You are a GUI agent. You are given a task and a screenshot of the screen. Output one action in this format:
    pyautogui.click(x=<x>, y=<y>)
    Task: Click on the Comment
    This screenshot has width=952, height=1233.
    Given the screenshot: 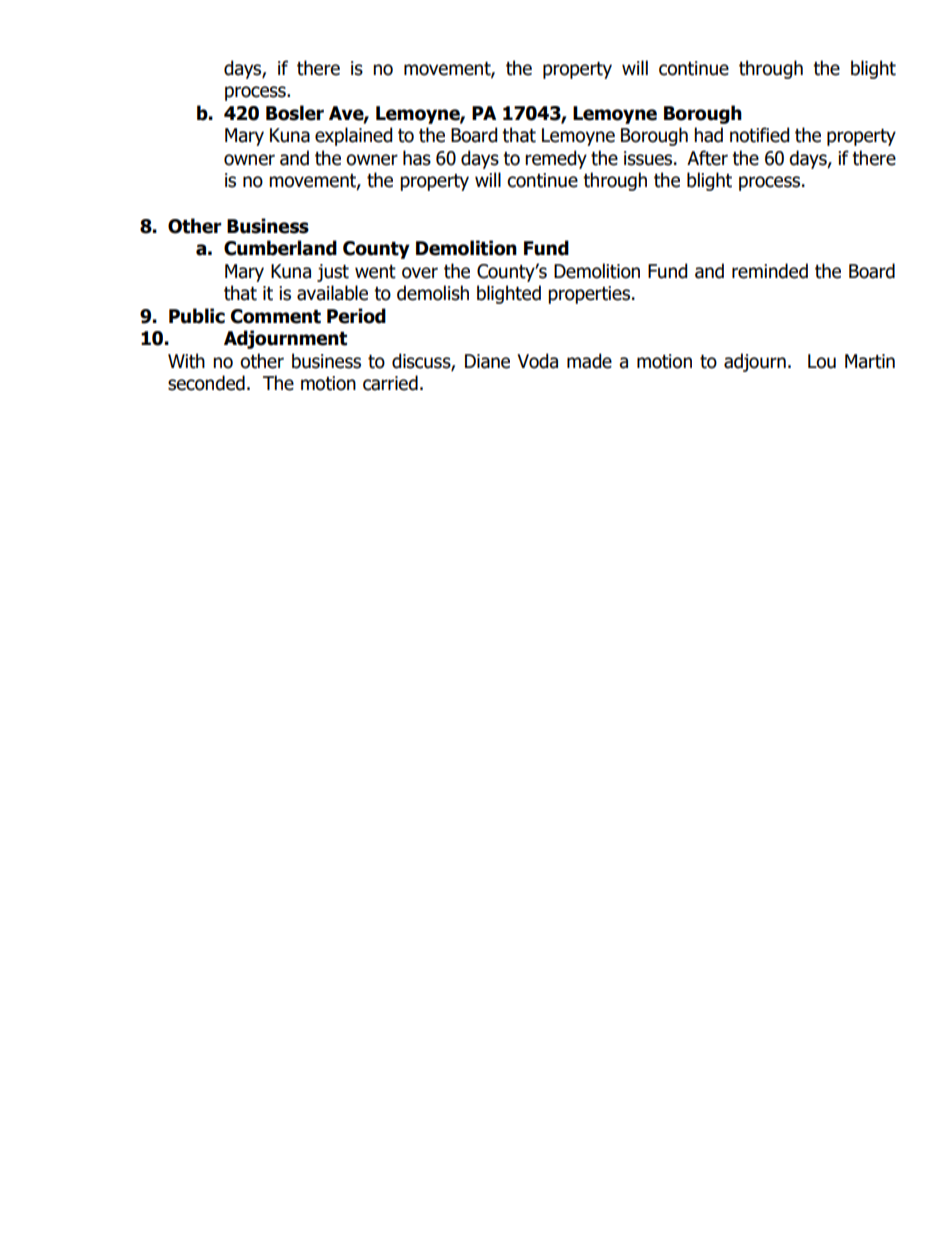 What is the action you would take?
    pyautogui.click(x=276, y=316)
